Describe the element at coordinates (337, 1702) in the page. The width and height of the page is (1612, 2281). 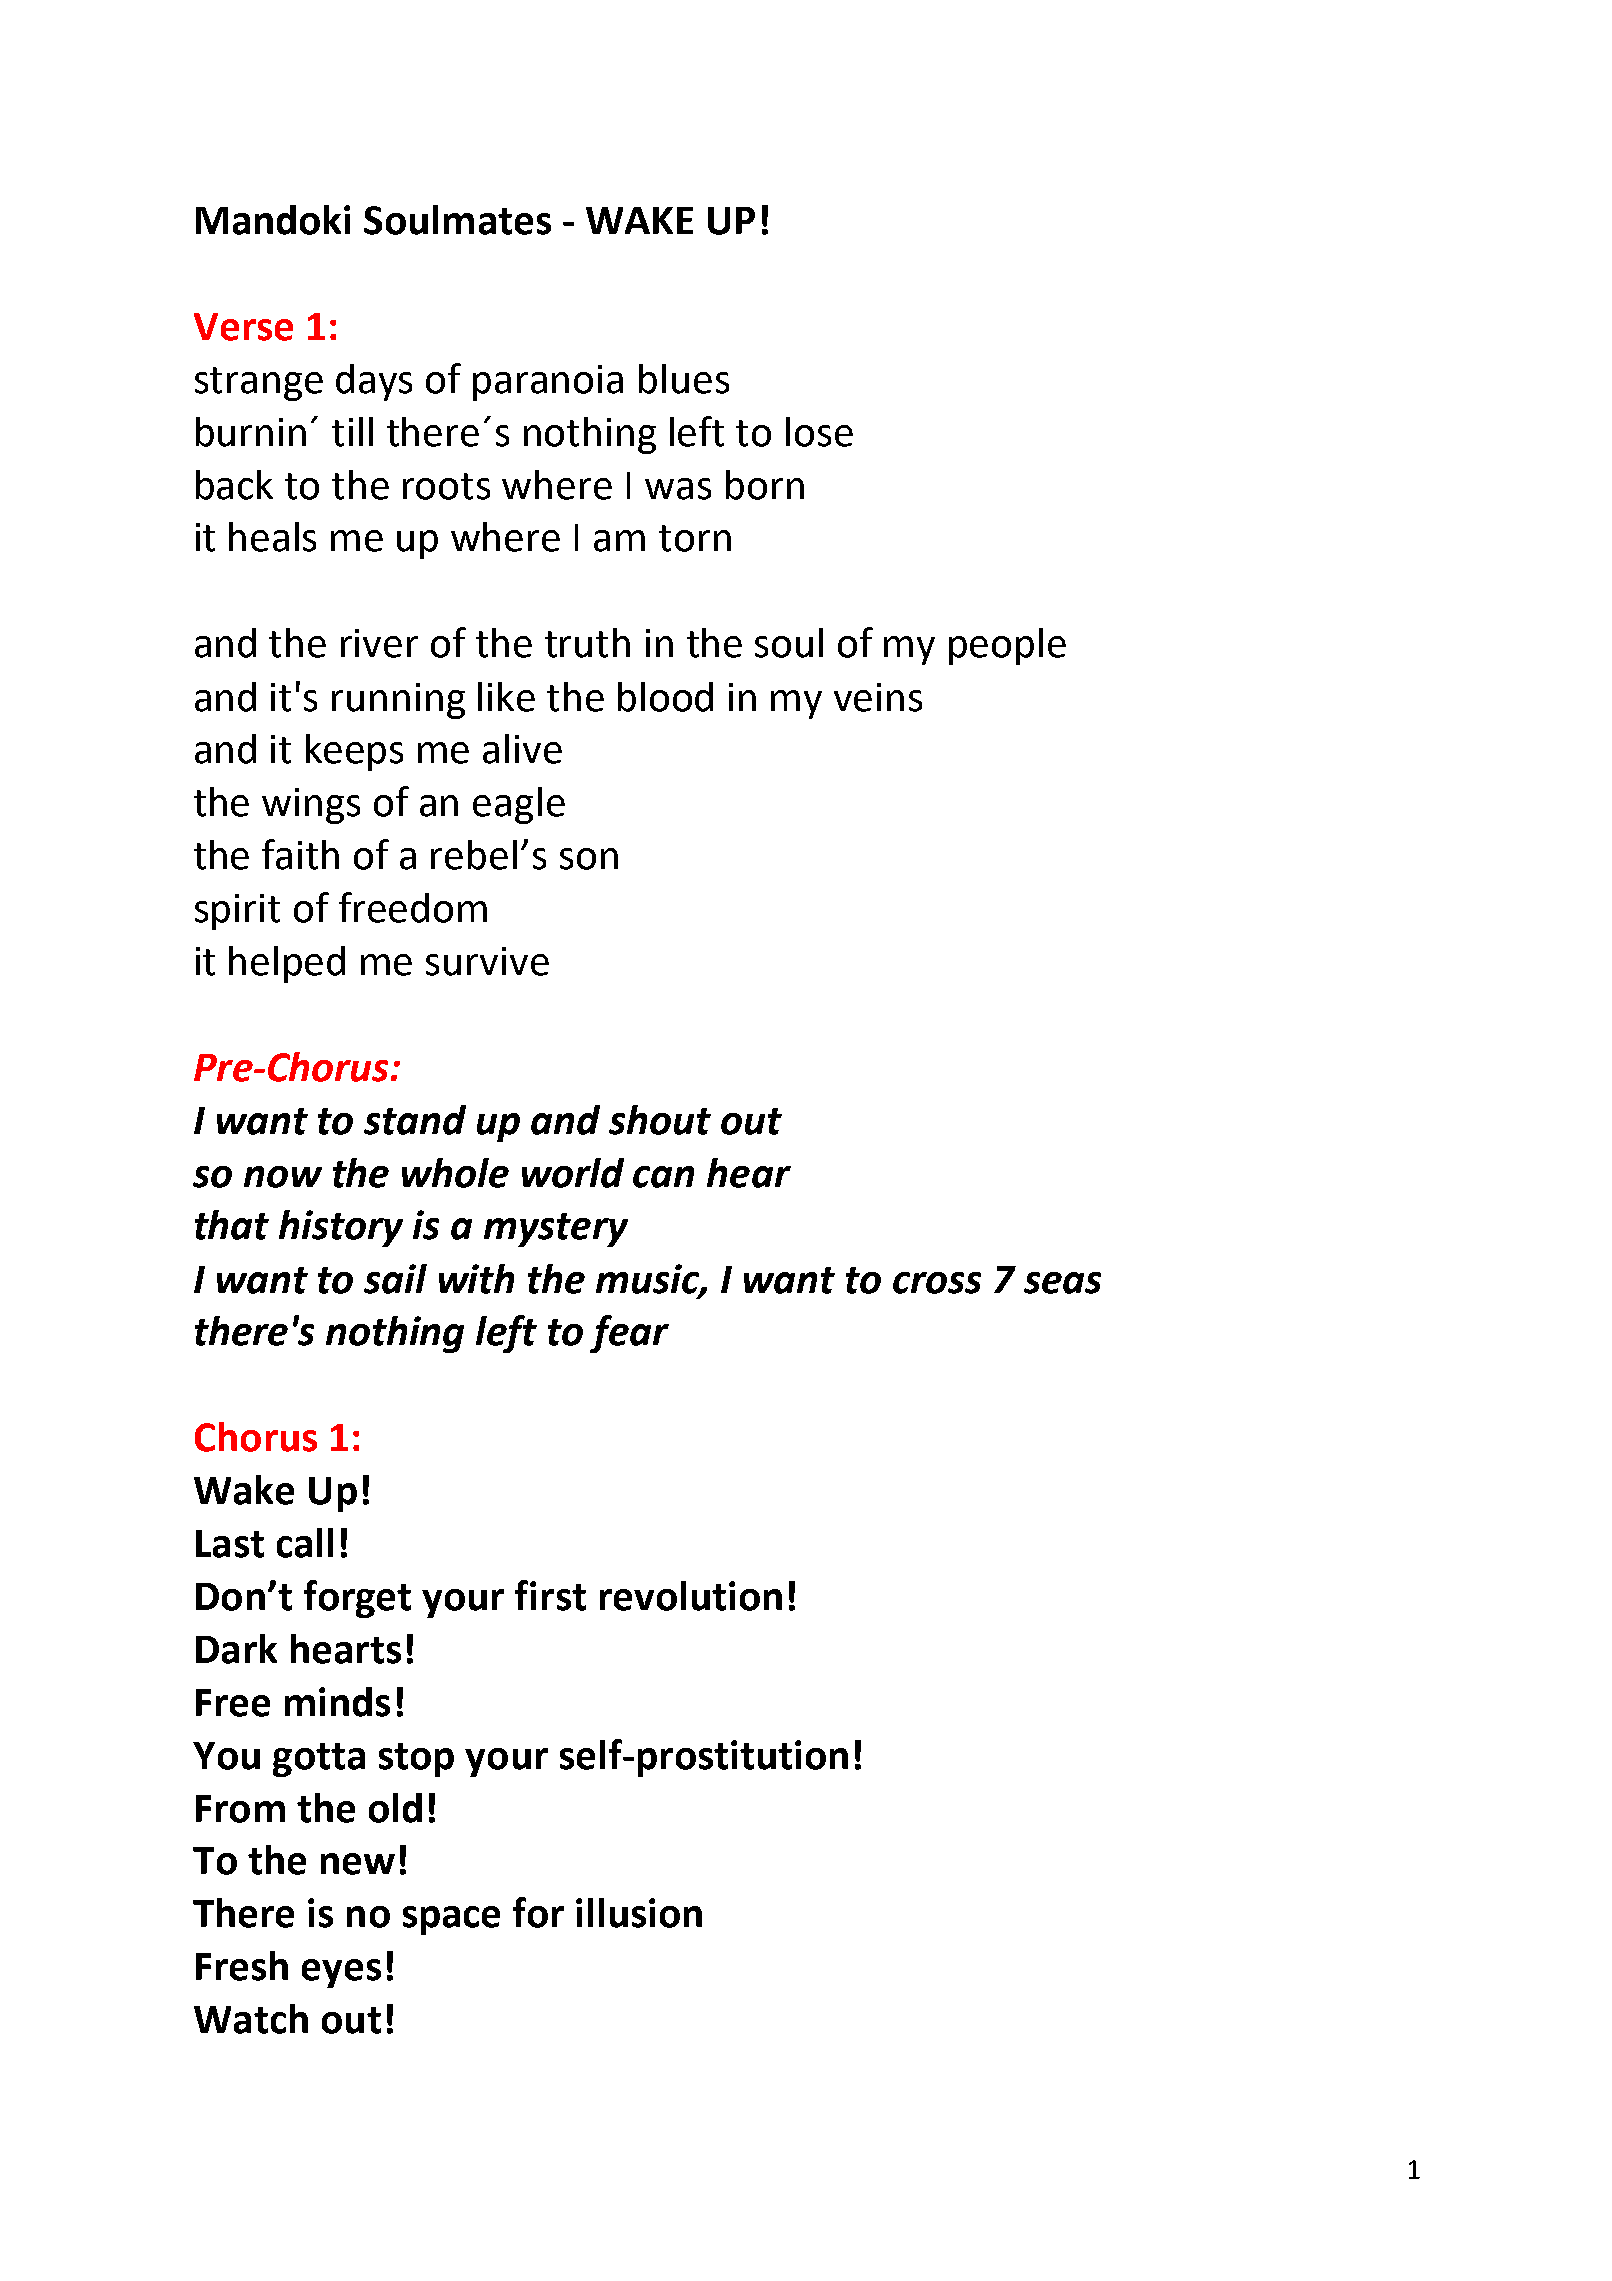
I see `minds` at that location.
